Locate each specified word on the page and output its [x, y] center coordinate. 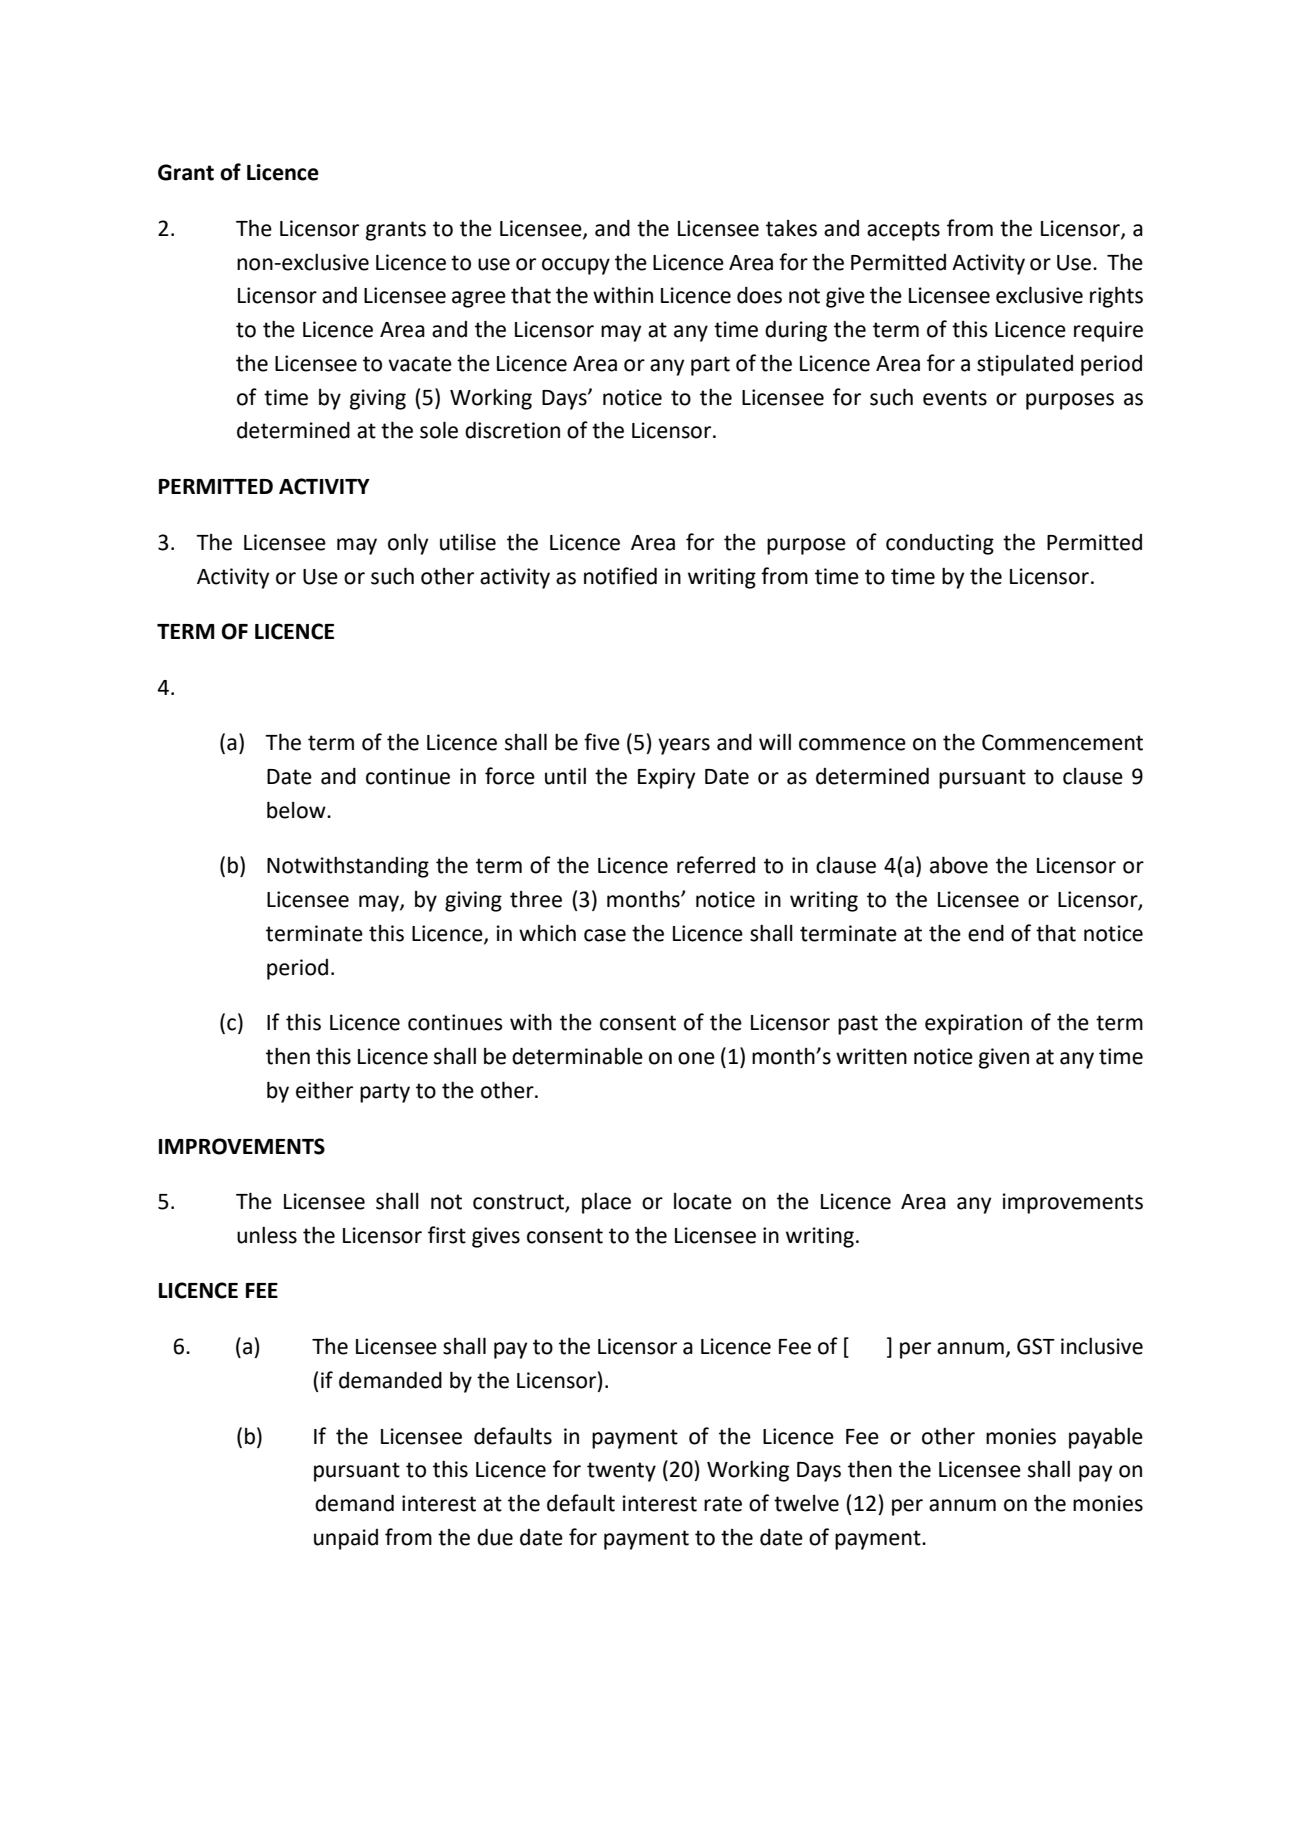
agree [479, 299]
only [408, 544]
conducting [940, 544]
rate [723, 1504]
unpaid [346, 1539]
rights [1116, 297]
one [696, 1058]
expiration [973, 1024]
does [759, 295]
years [684, 746]
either [324, 1090]
